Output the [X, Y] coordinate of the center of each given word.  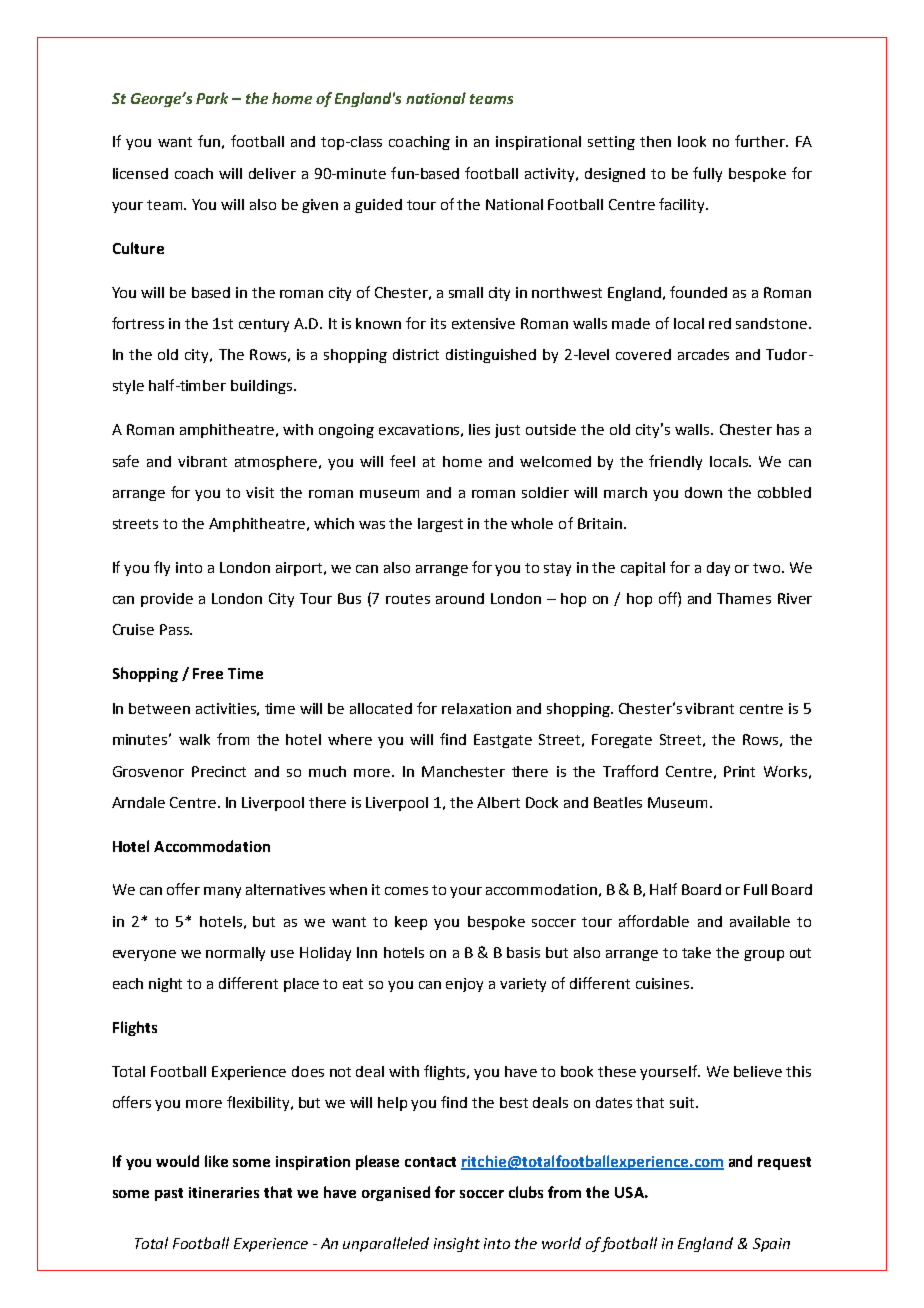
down [703, 492]
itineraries [224, 1192]
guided [378, 206]
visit [260, 492]
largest [440, 525]
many [222, 892]
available [760, 921]
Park [212, 98]
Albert [498, 802]
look [692, 141]
